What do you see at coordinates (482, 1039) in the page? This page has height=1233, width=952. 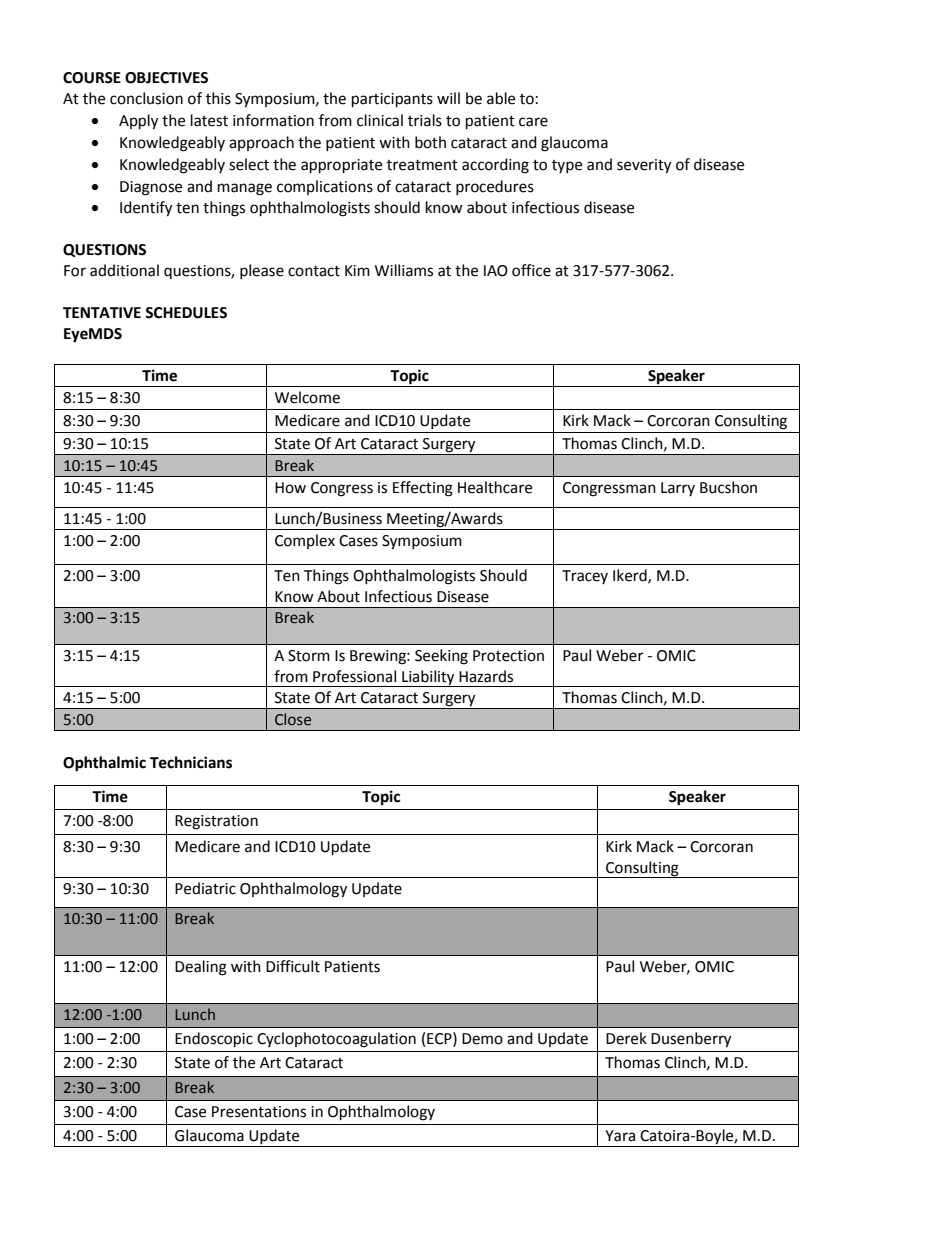 I see `Demo` at bounding box center [482, 1039].
